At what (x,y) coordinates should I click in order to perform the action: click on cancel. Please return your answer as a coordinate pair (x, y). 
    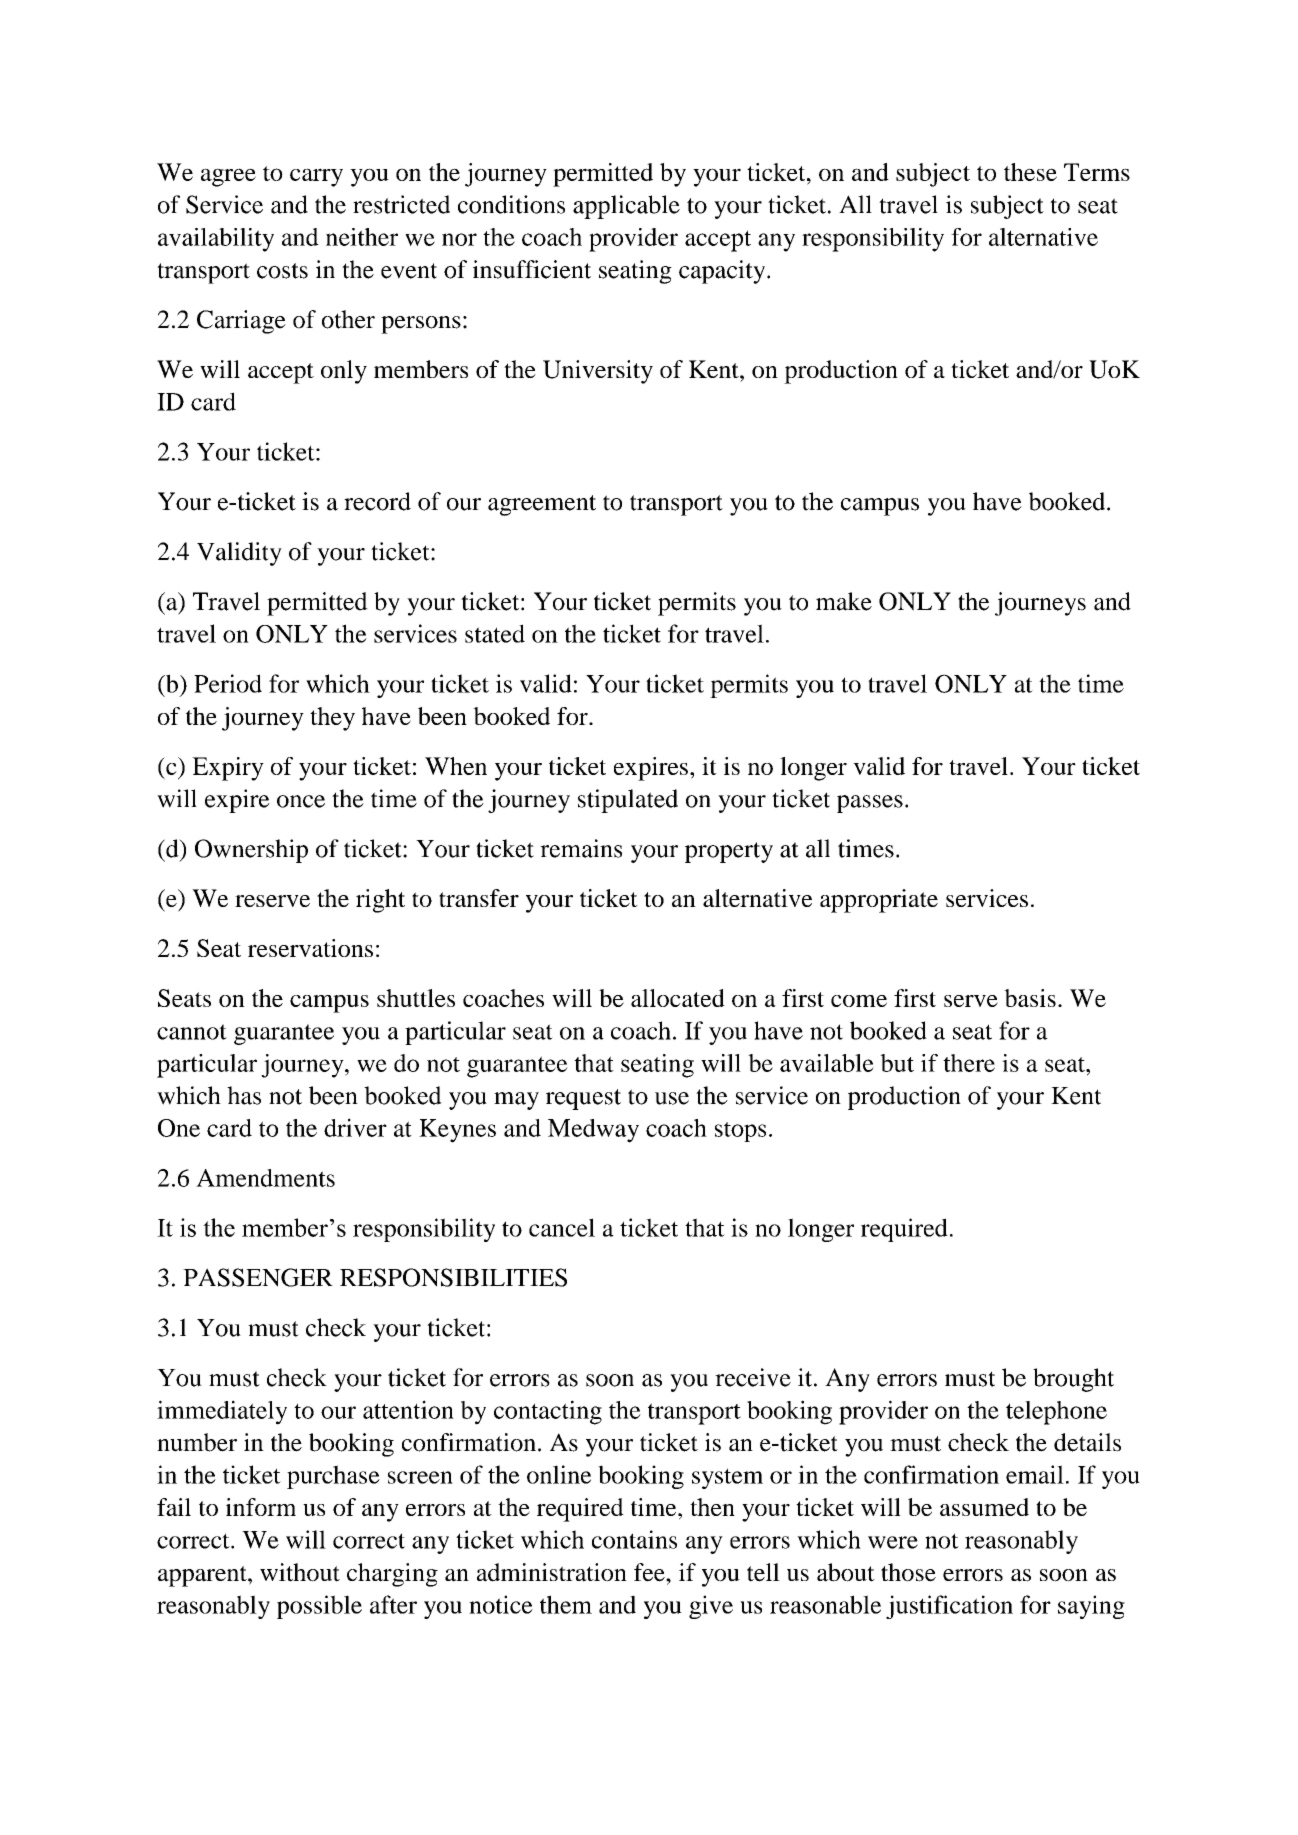
    Looking at the image, I should click on (562, 1227).
